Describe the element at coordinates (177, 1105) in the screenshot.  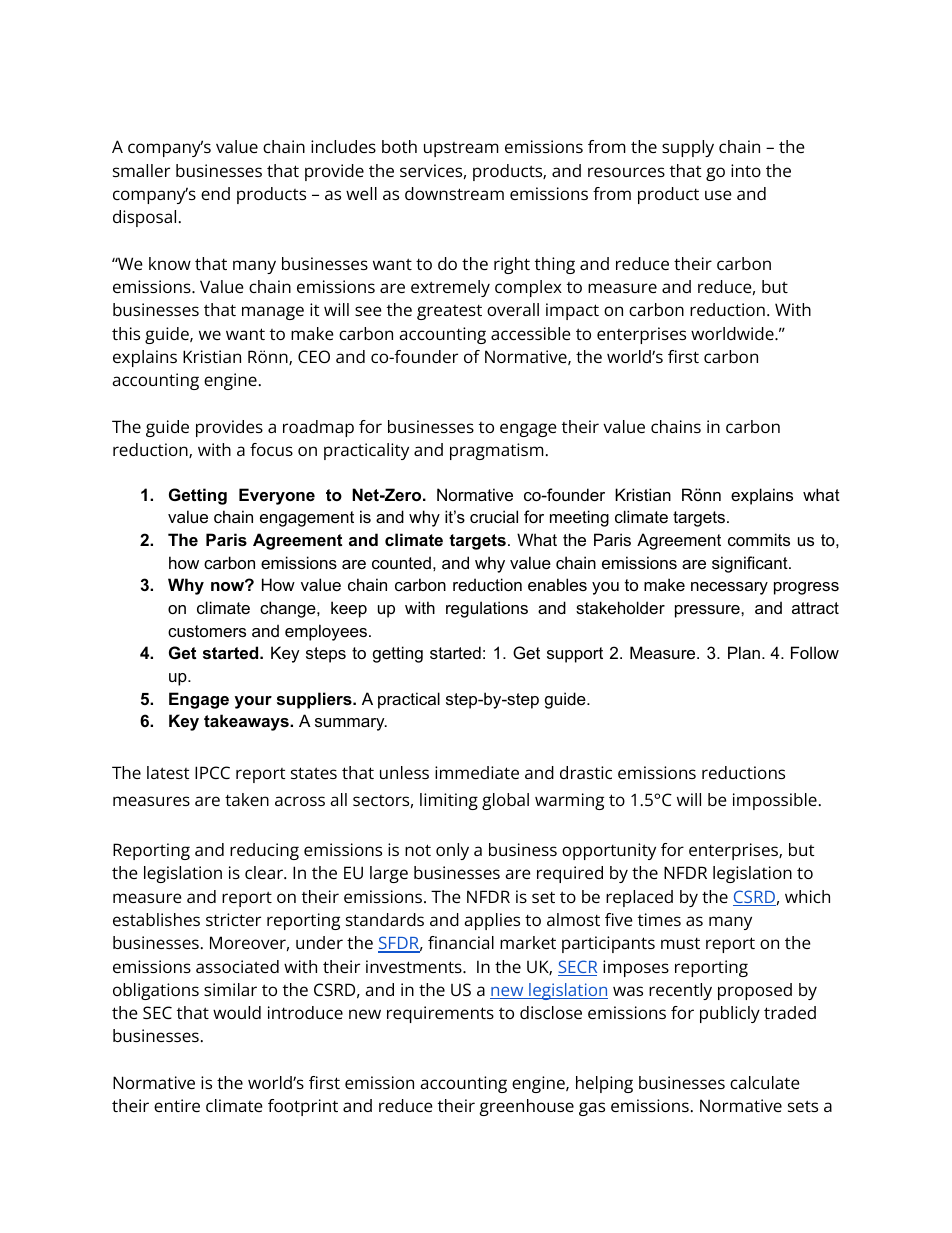
I see `entire` at that location.
